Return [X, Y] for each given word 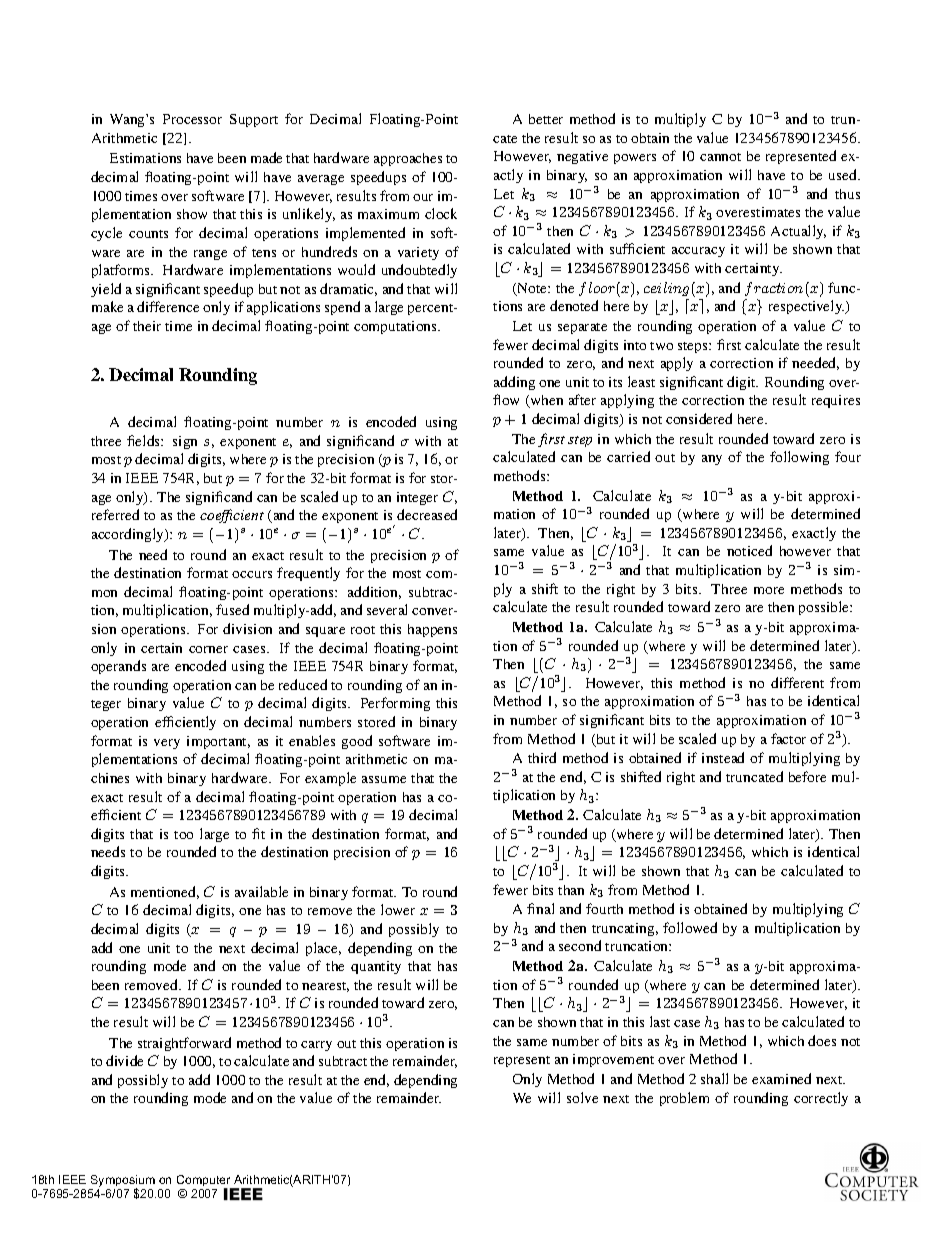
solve [582, 1097]
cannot [720, 157]
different [797, 682]
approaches [408, 159]
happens [432, 630]
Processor [192, 119]
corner [208, 649]
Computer [205, 1182]
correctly [821, 1099]
